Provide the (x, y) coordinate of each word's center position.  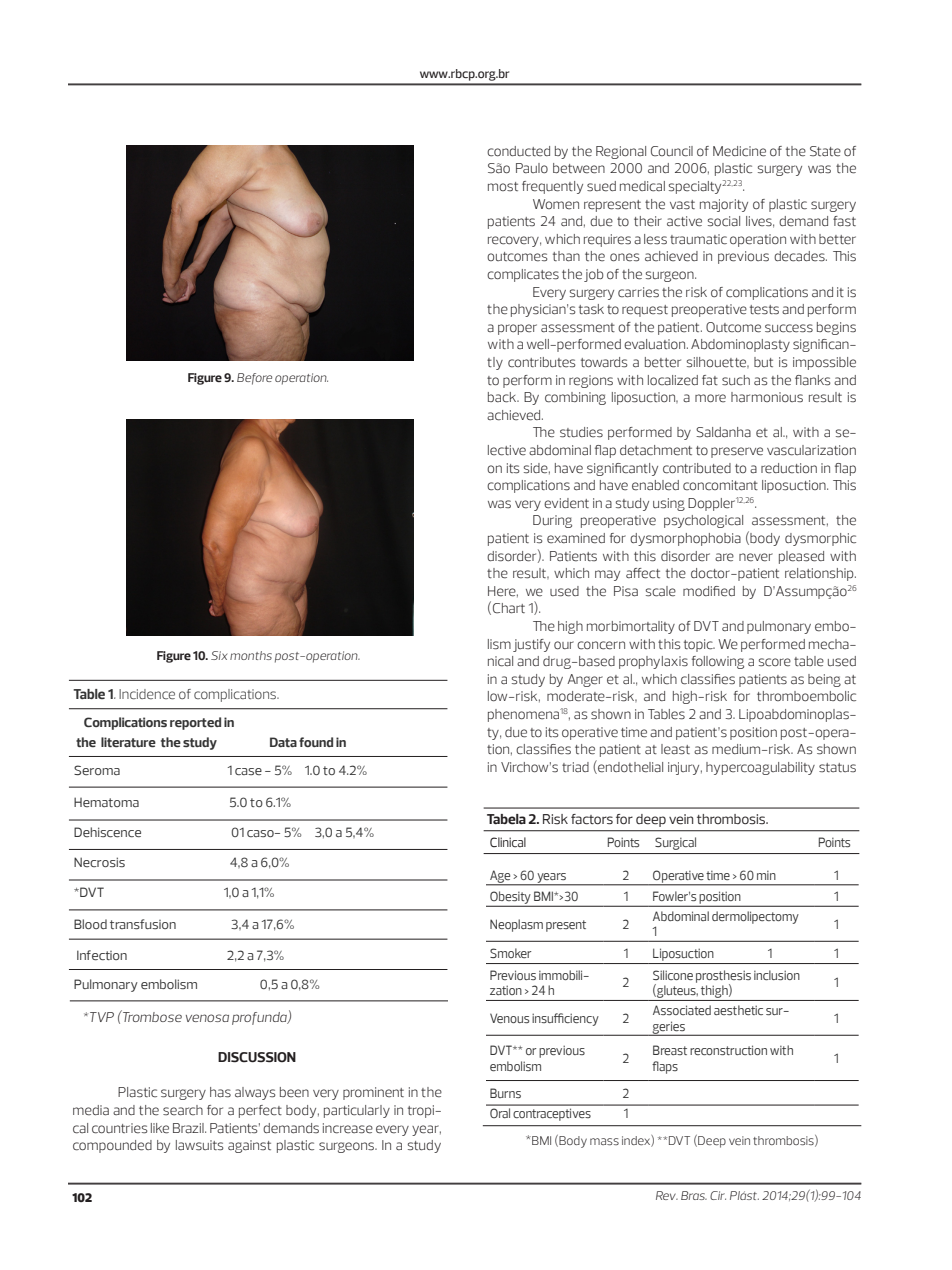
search (183, 1110)
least (675, 749)
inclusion (777, 975)
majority (724, 205)
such (736, 380)
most (503, 187)
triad (575, 767)
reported (195, 723)
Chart (509, 608)
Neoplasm (516, 925)
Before (254, 379)
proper (517, 329)
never (756, 557)
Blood (90, 924)
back (503, 397)
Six (219, 655)
